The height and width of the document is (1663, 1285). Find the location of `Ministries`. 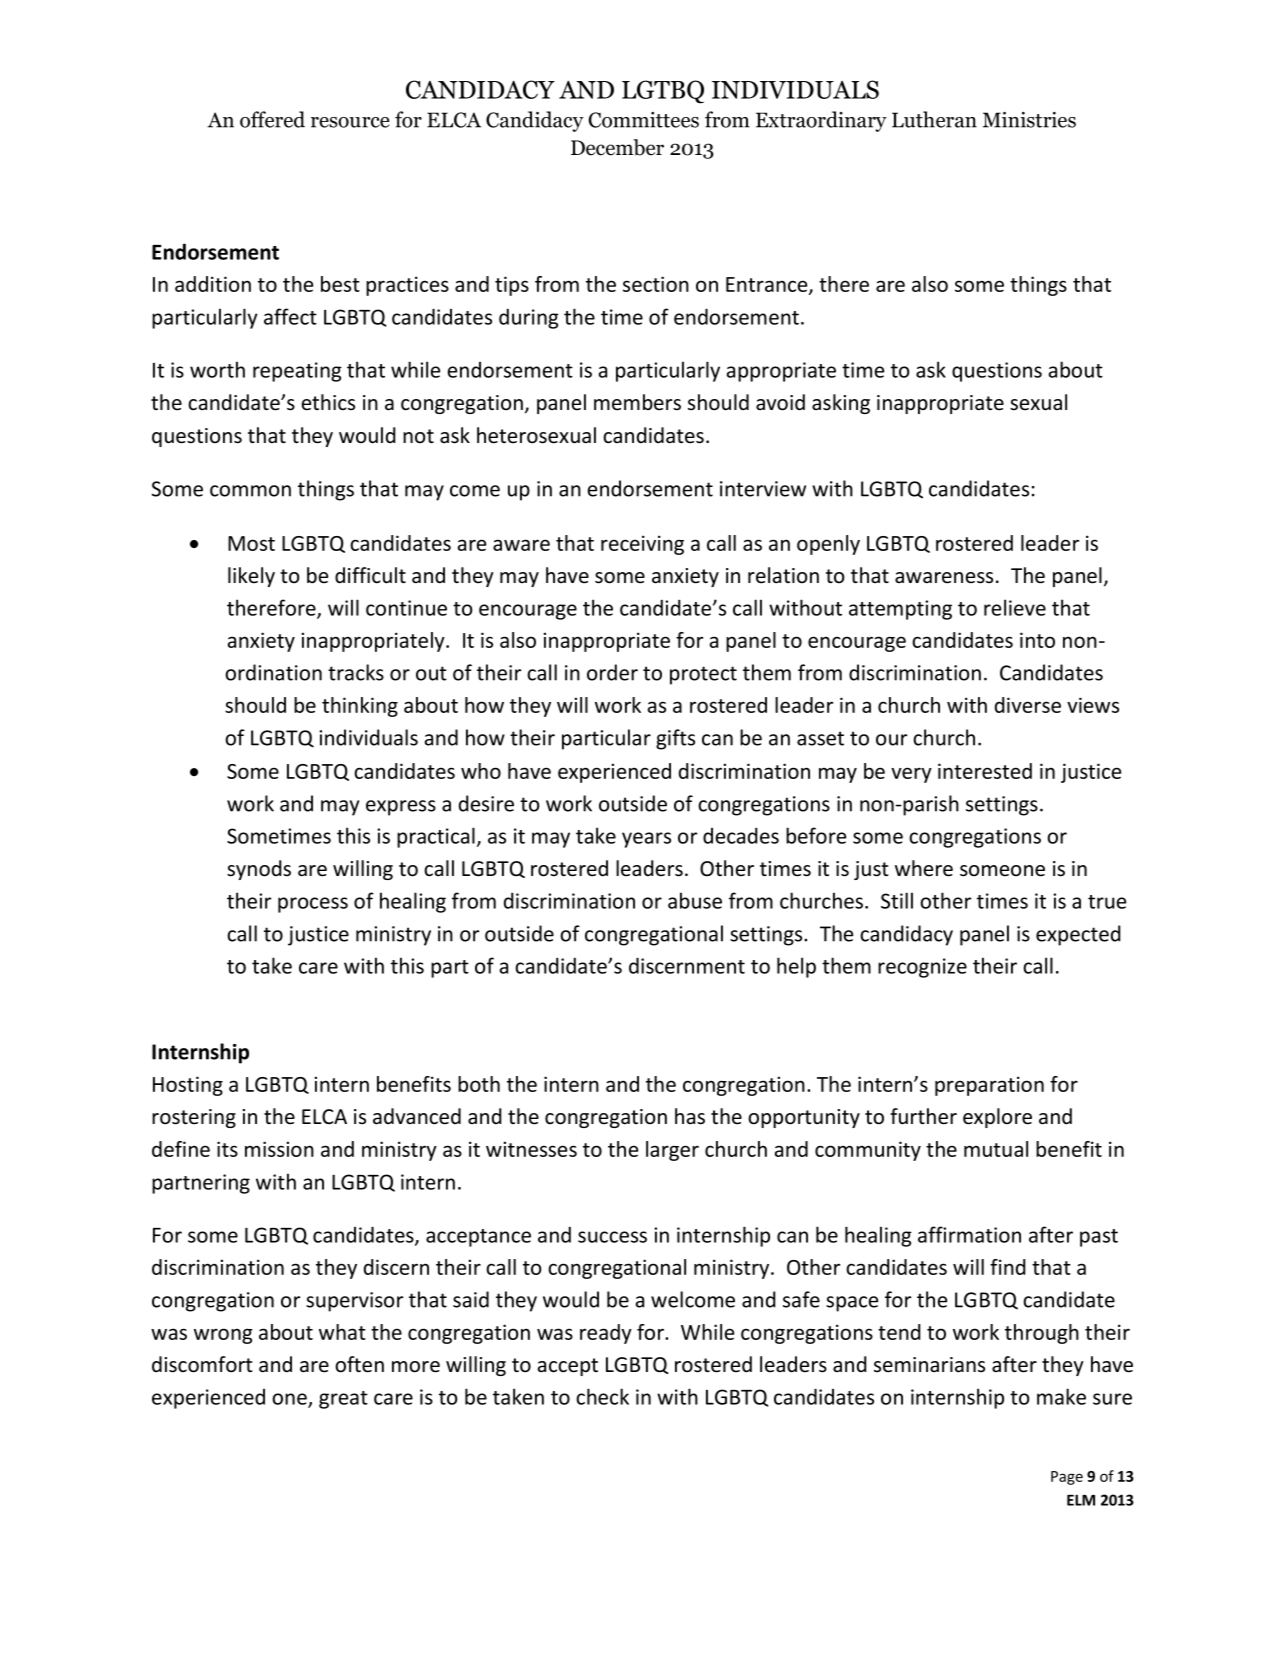

Ministries is located at coordinates (1029, 120).
